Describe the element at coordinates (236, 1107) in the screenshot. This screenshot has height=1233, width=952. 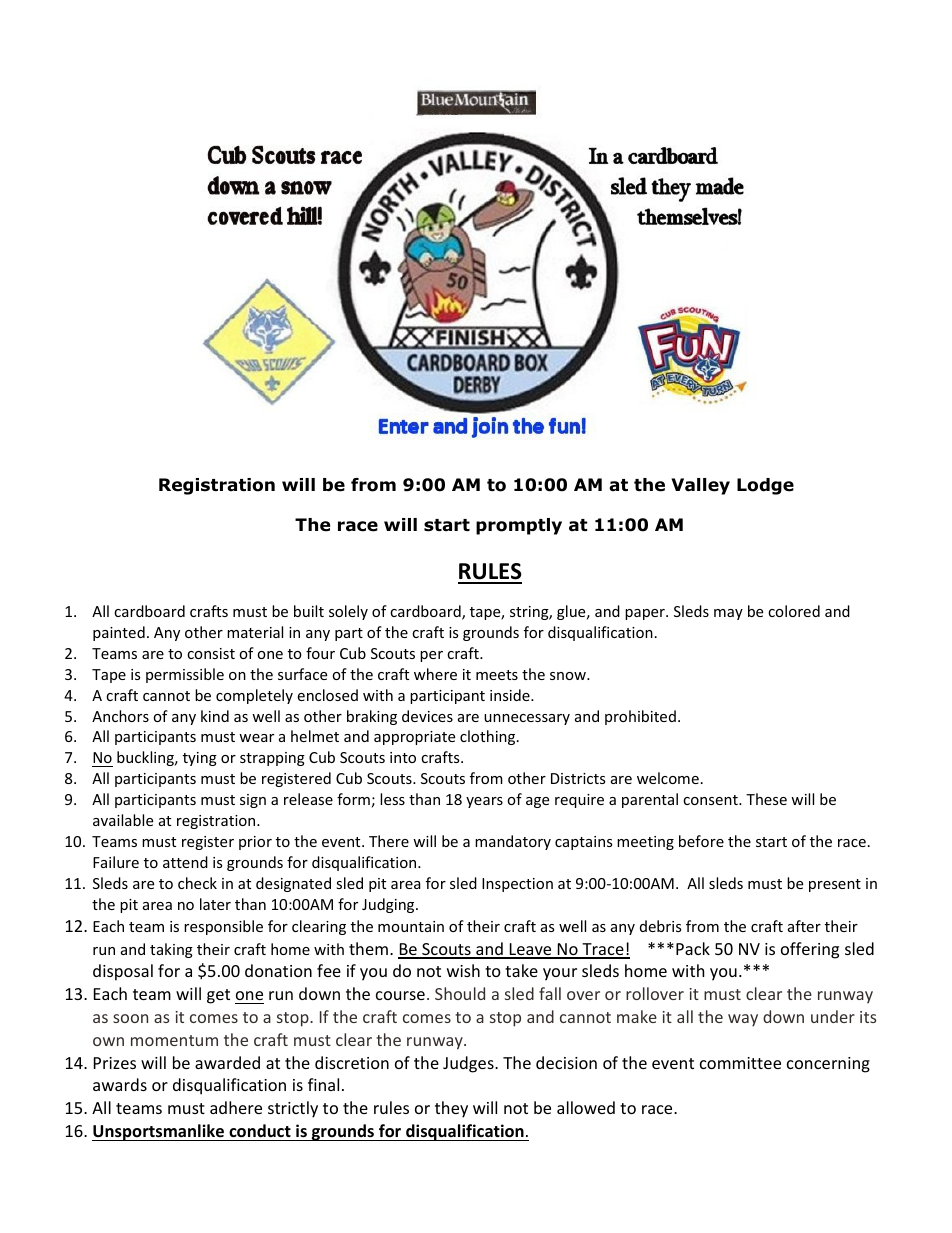
I see `adhere` at that location.
